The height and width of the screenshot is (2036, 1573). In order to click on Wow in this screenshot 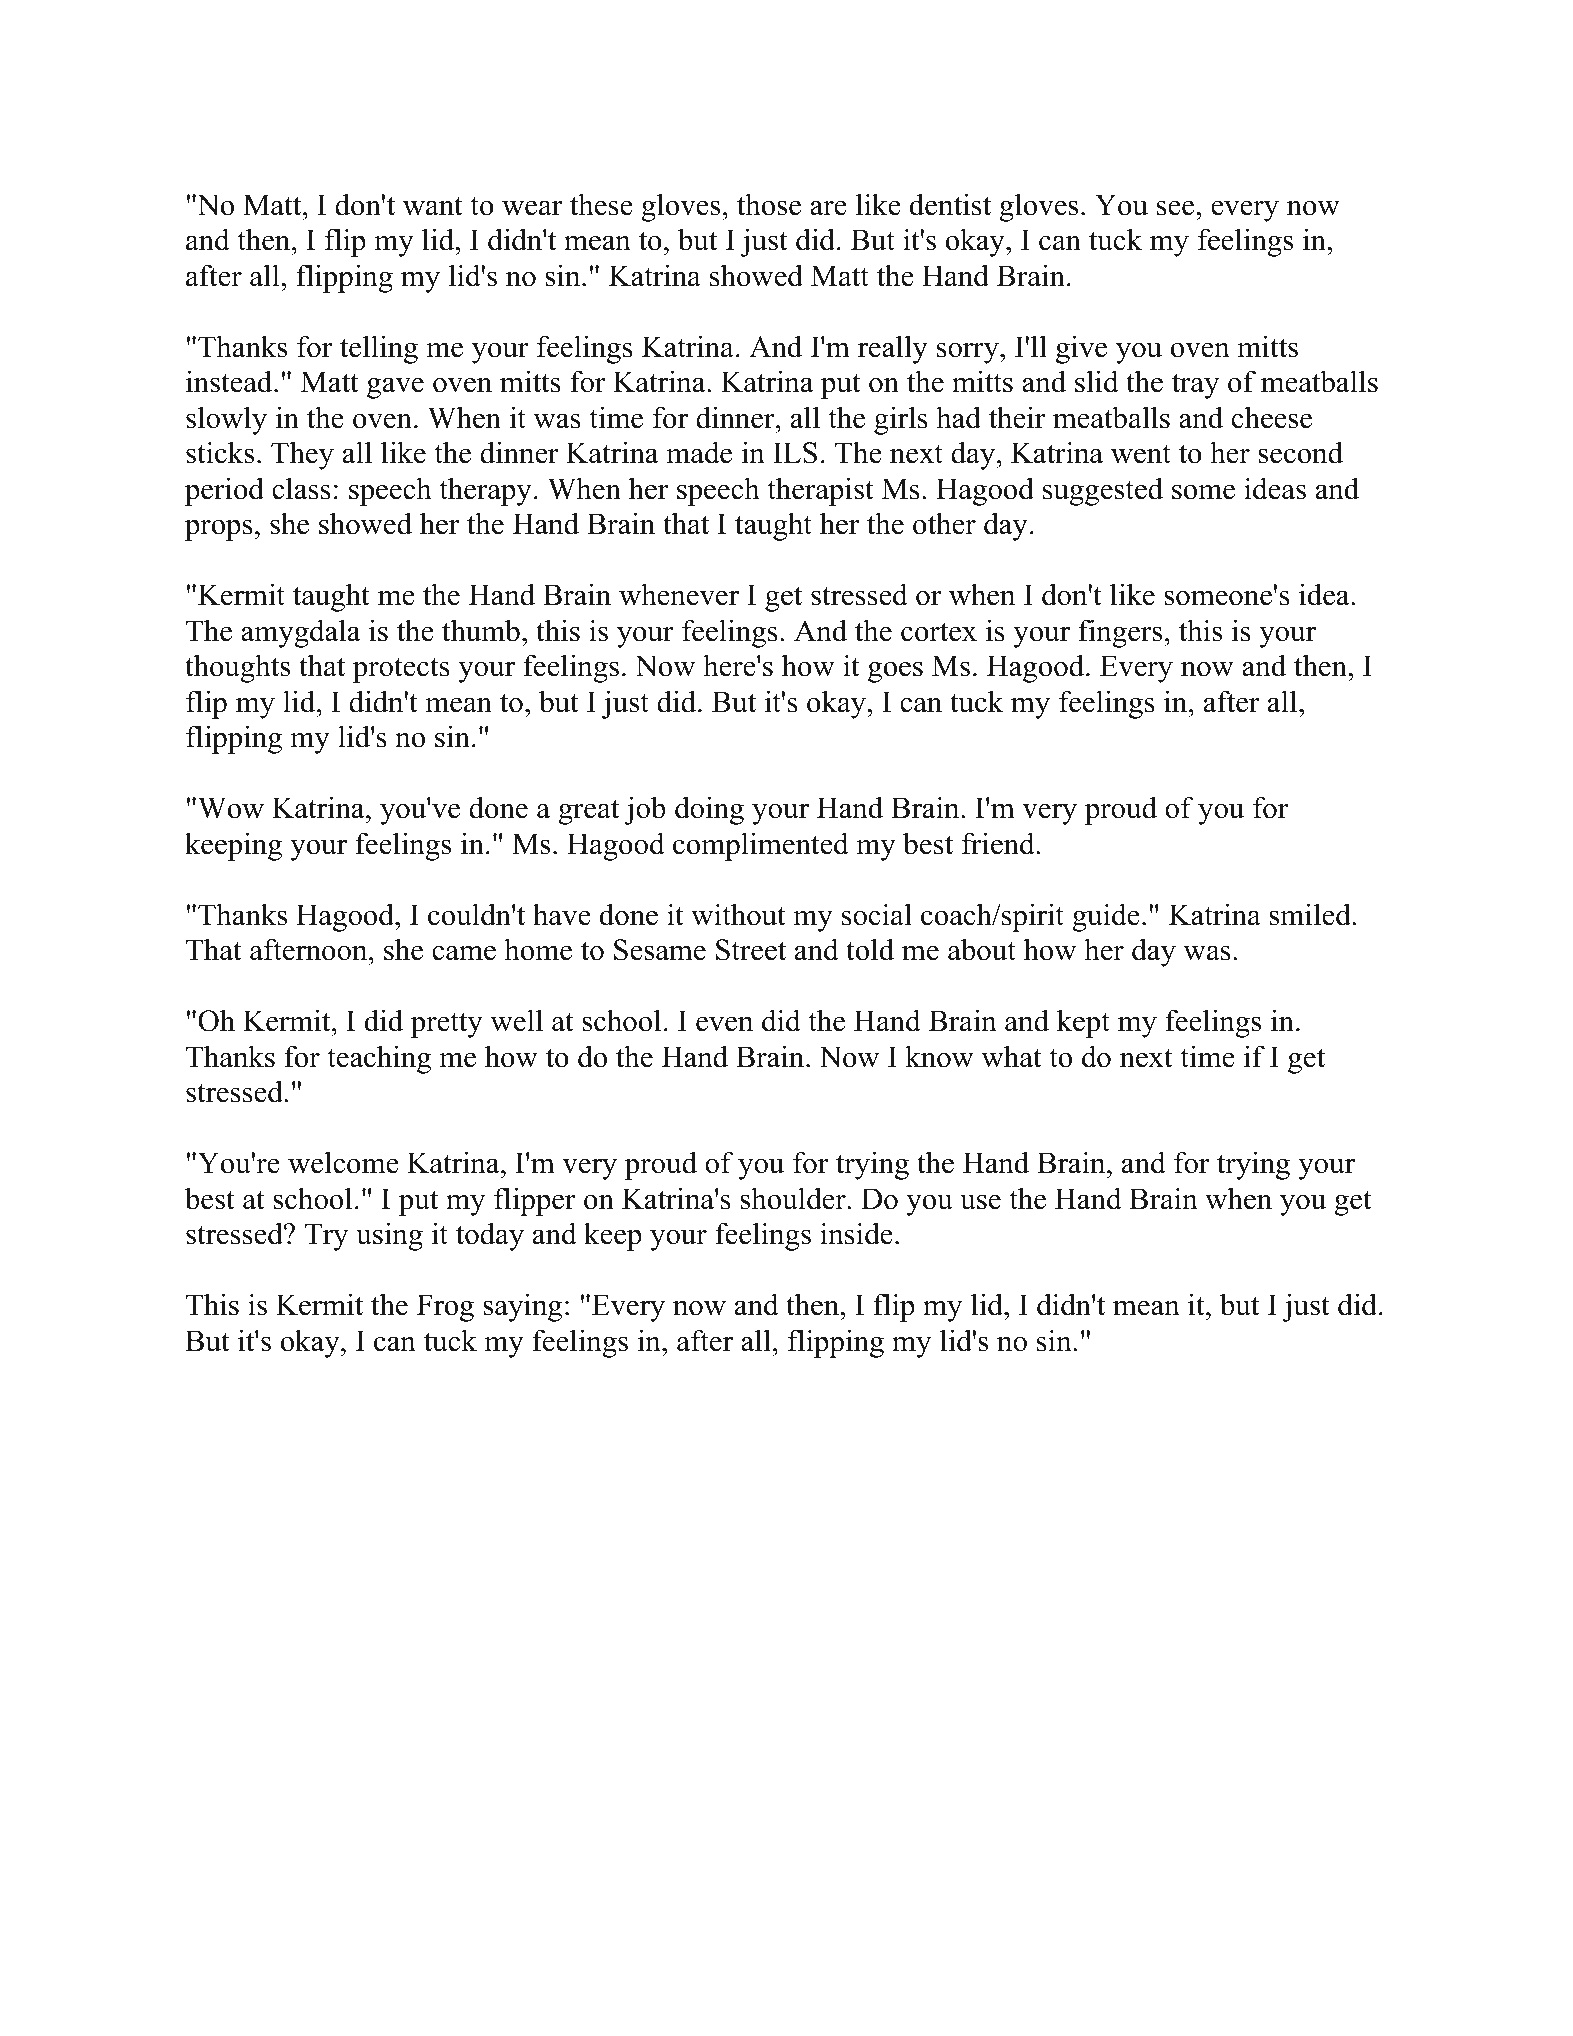, I will do `click(231, 808)`.
